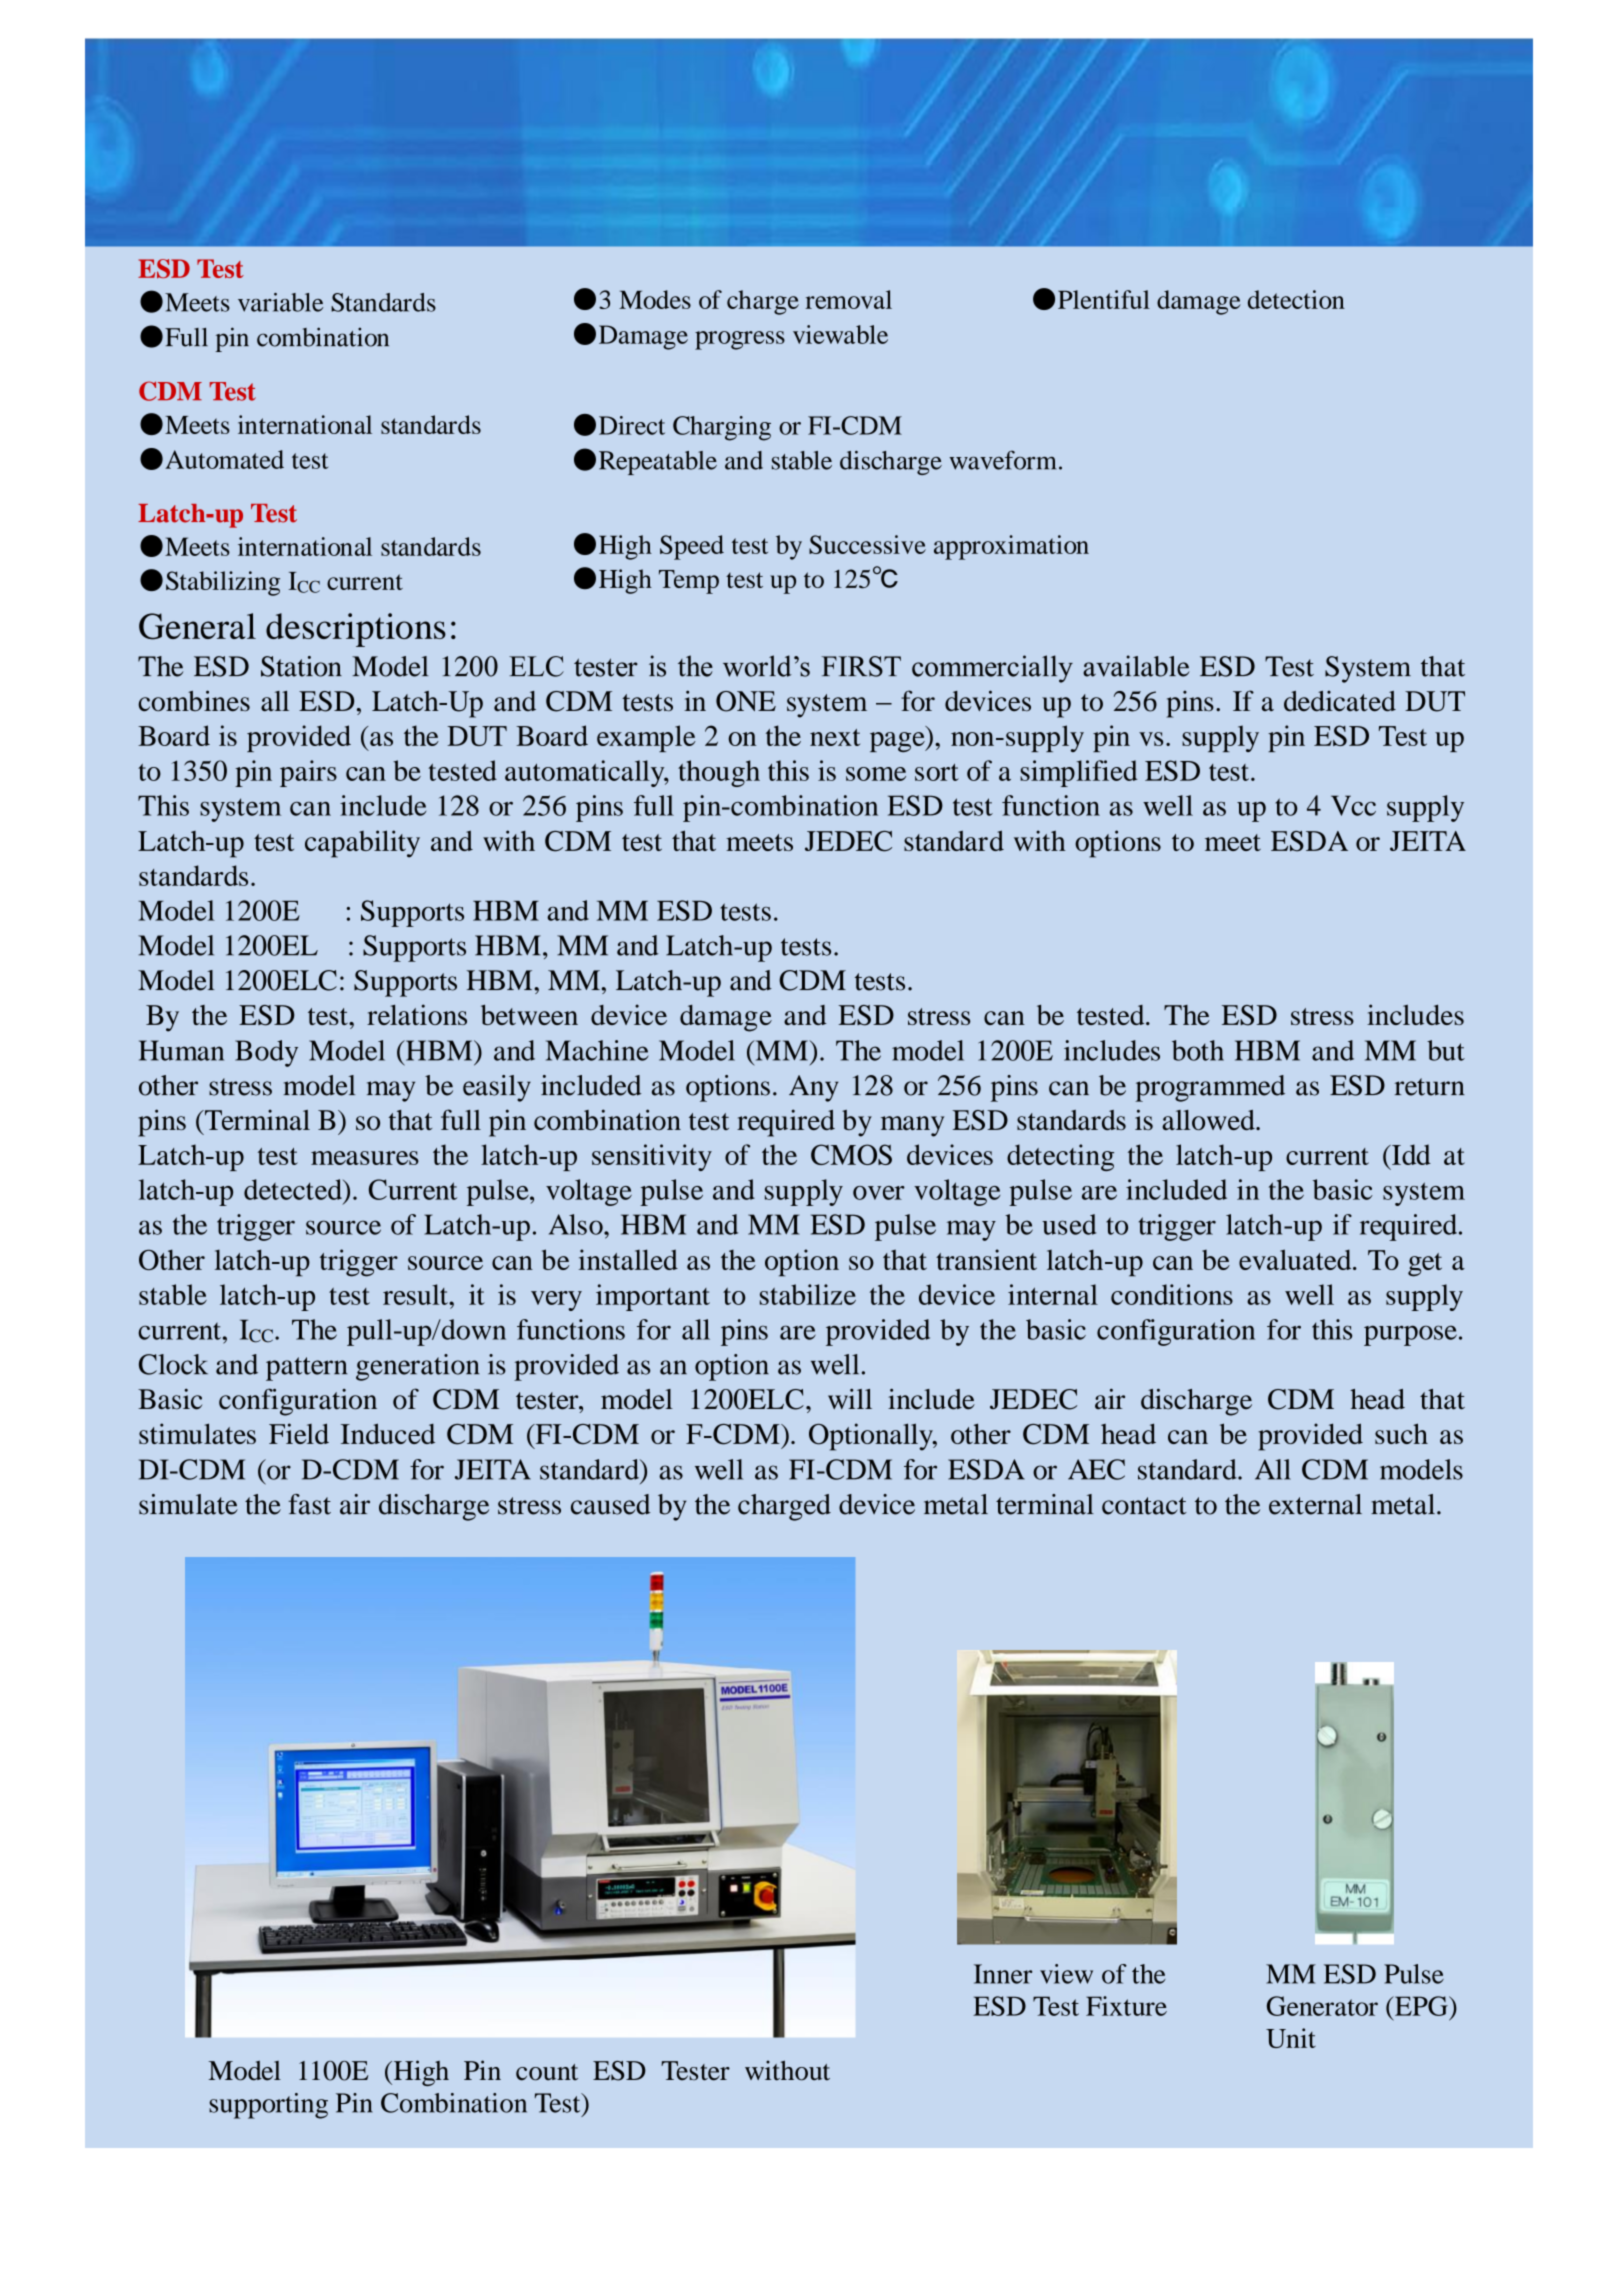  What do you see at coordinates (1003, 1974) in the image?
I see `Inner` at bounding box center [1003, 1974].
